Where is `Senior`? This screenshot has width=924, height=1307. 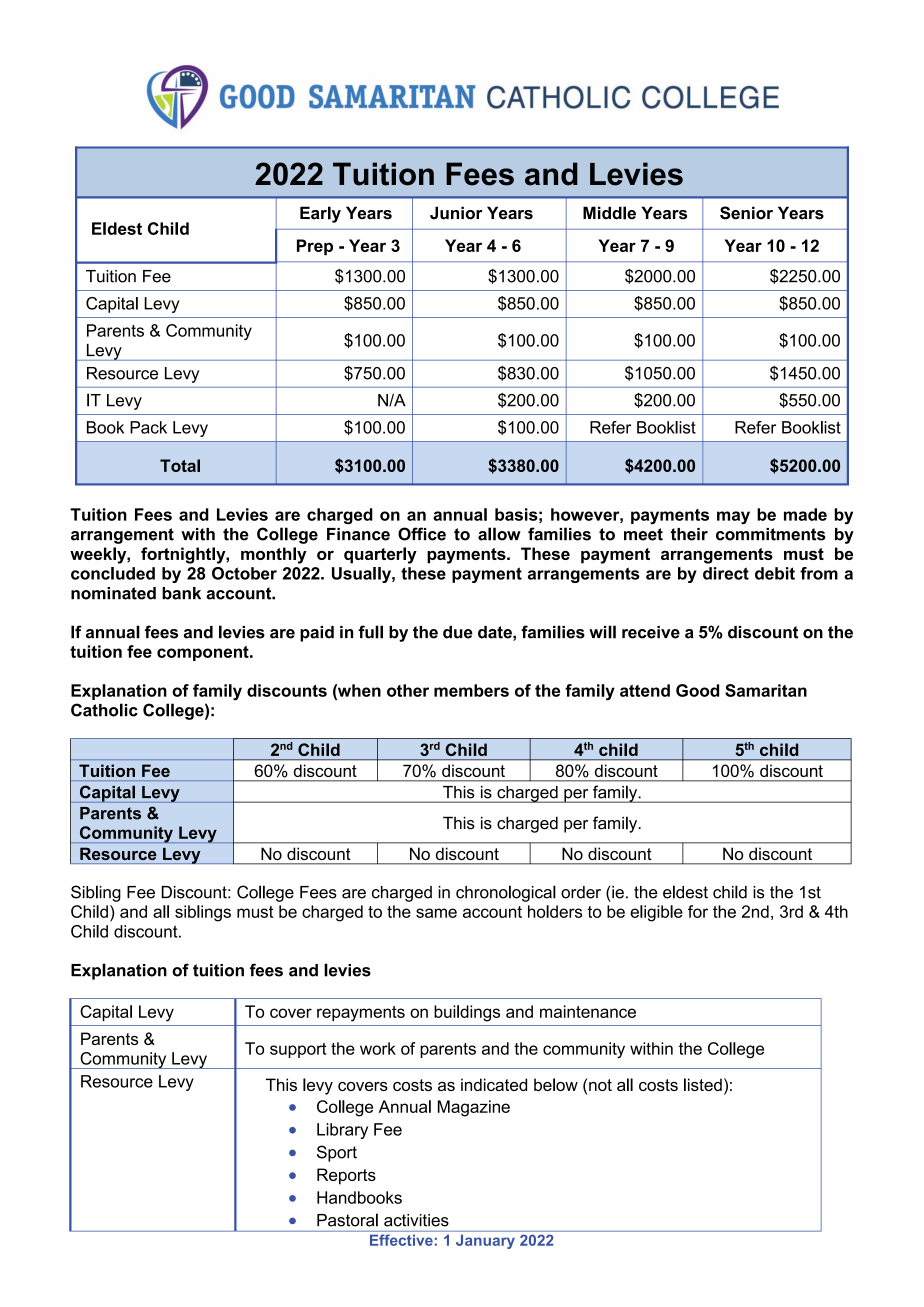 Senior is located at coordinates (746, 213).
